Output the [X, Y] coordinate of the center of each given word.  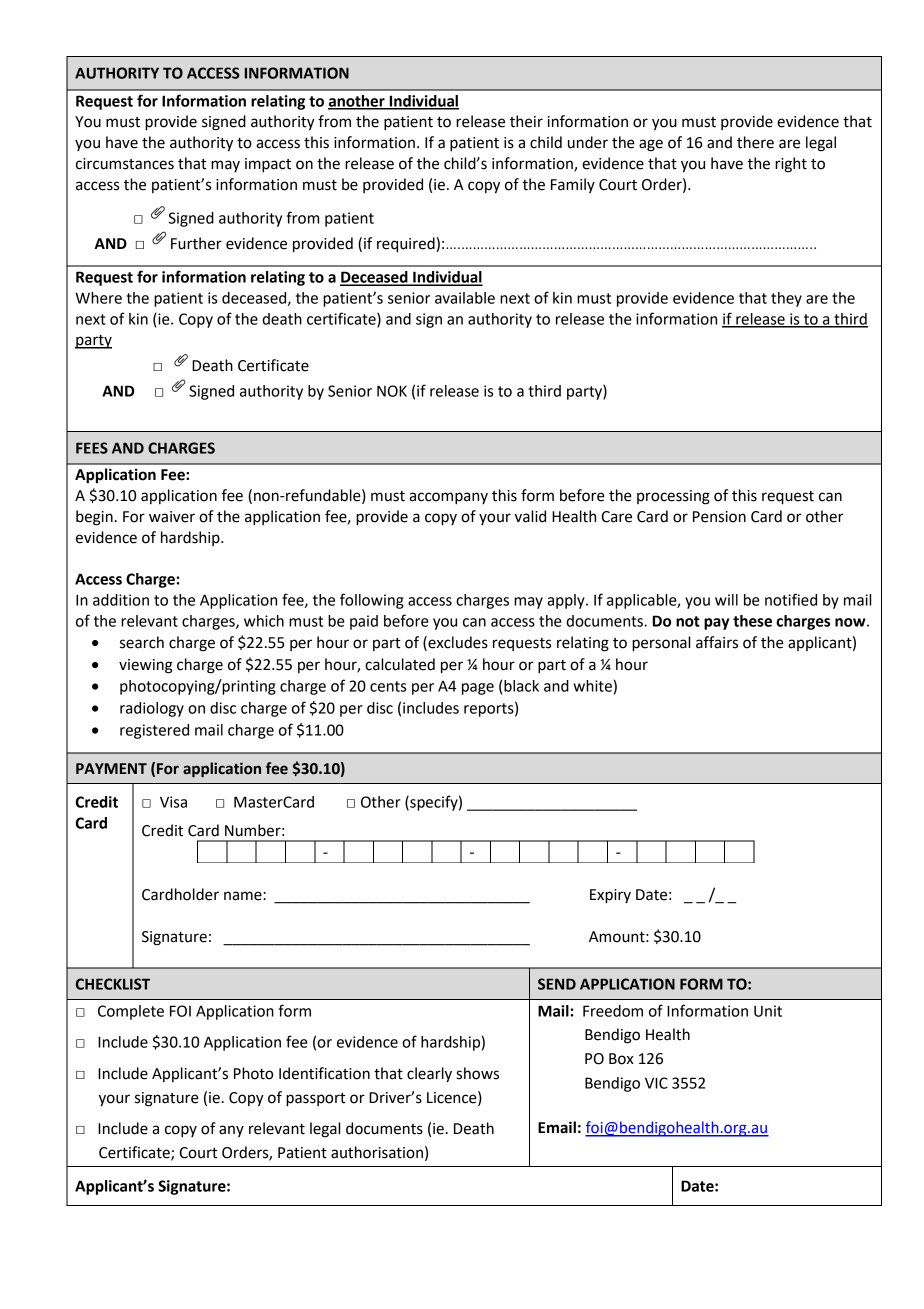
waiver [172, 517]
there [755, 142]
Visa [173, 802]
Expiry [610, 896]
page [478, 689]
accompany [448, 498]
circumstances [125, 164]
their [526, 121]
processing [673, 497]
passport [315, 1100]
